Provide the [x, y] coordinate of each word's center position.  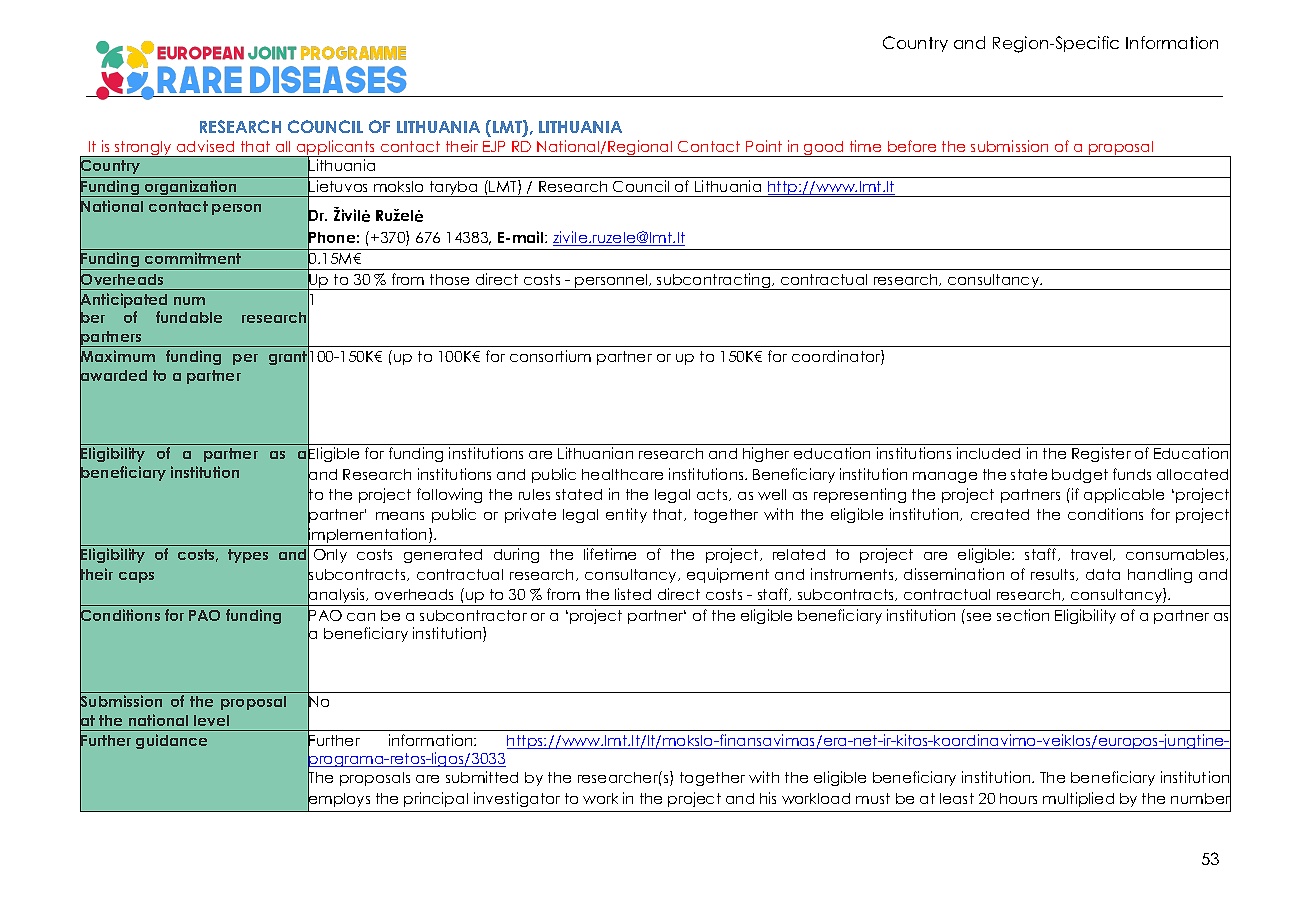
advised [205, 146]
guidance [171, 741]
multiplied [1078, 799]
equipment [728, 575]
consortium [550, 356]
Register [1101, 454]
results [1054, 575]
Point [764, 146]
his [768, 798]
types [248, 556]
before [912, 146]
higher [766, 454]
